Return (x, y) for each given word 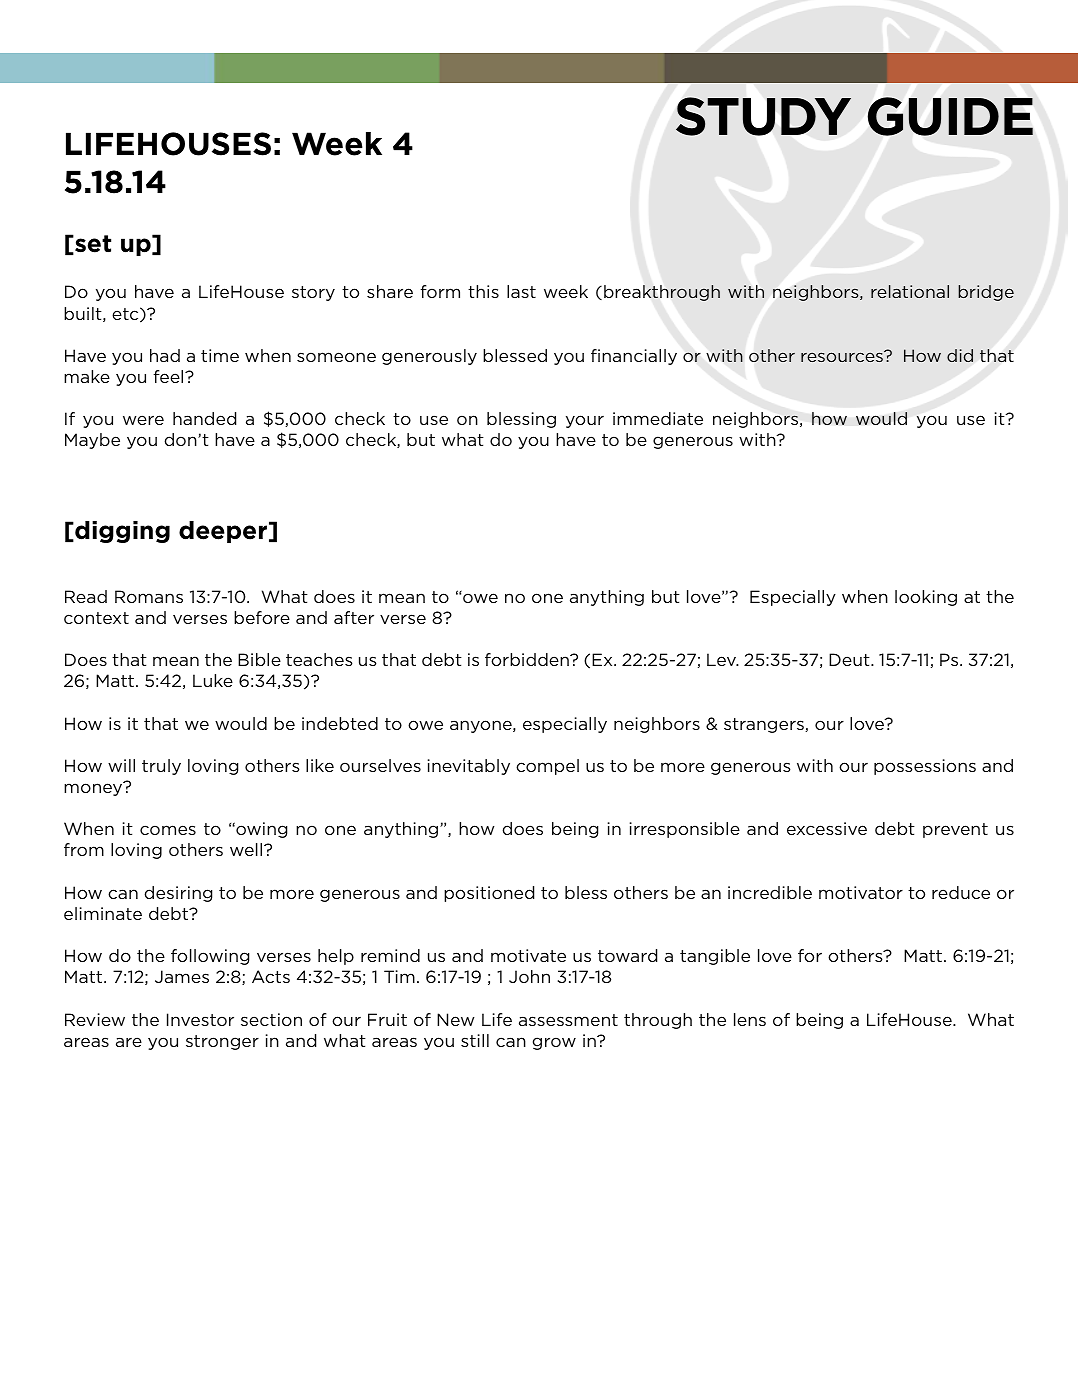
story (313, 293)
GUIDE (950, 116)
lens (750, 1019)
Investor (200, 1019)
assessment (568, 1020)
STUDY (763, 116)
